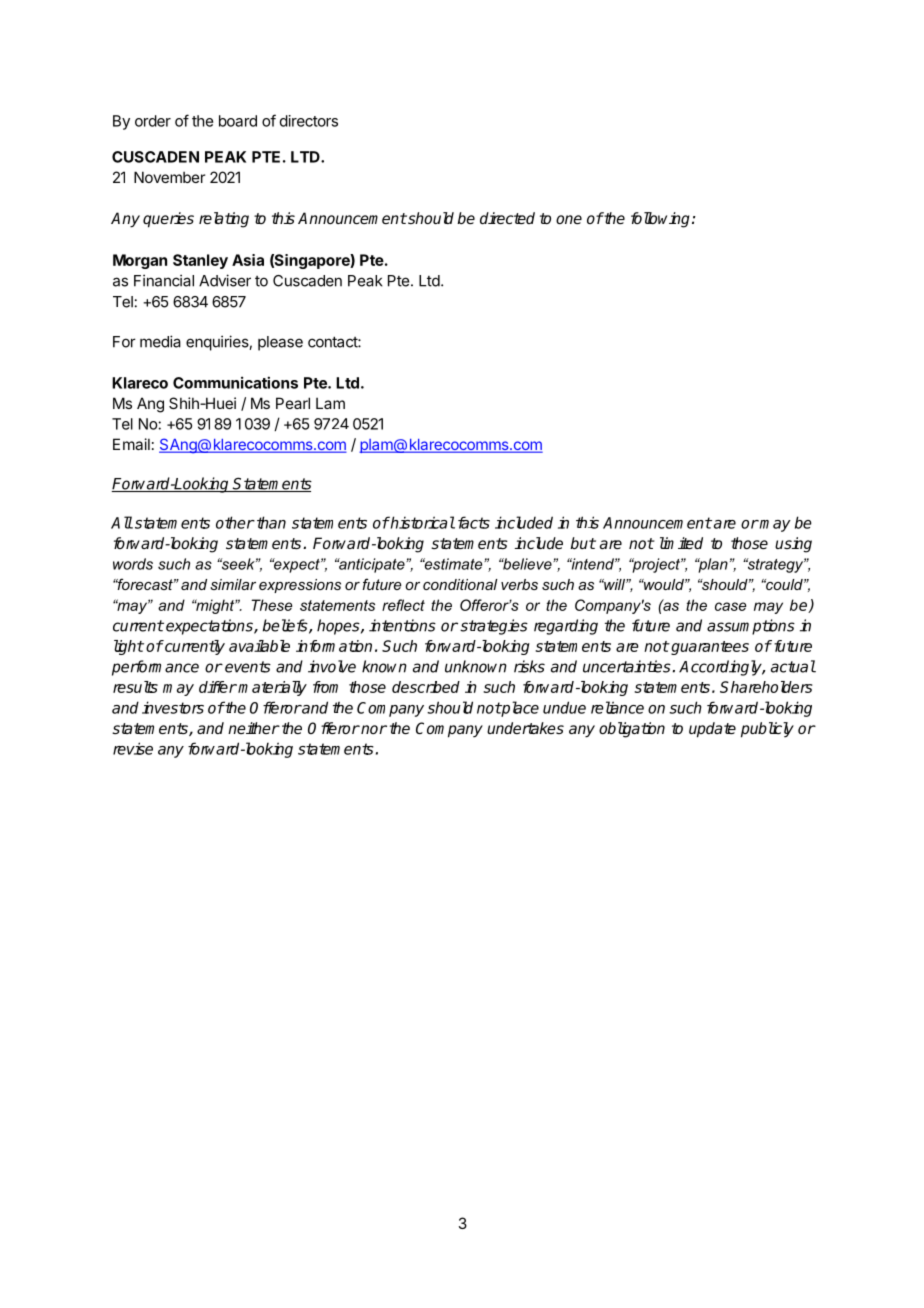 The height and width of the document is (1308, 924). Describe the element at coordinates (662, 220) in the document. I see `following` at that location.
